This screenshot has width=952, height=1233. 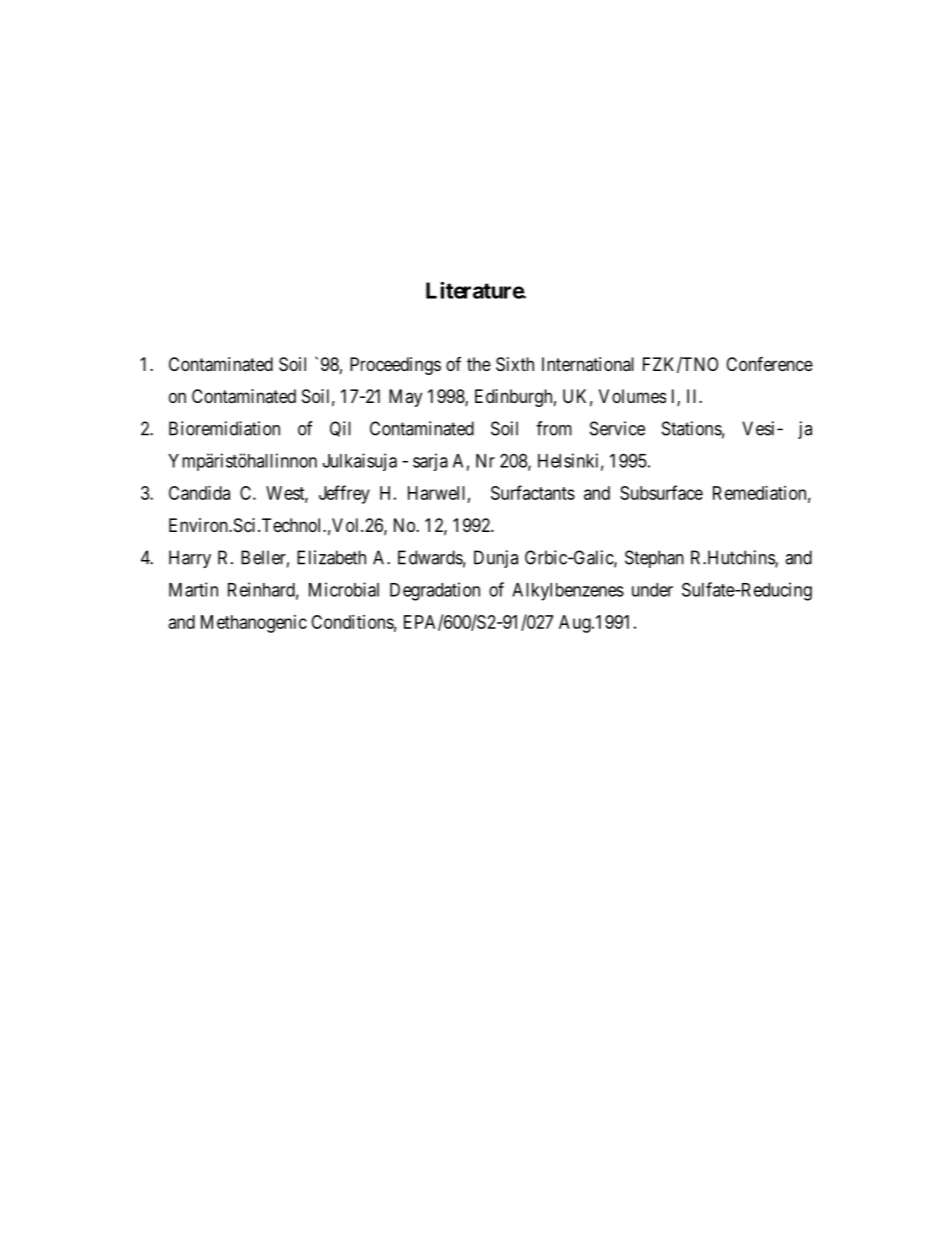 I want to click on Candida, so click(x=199, y=493).
